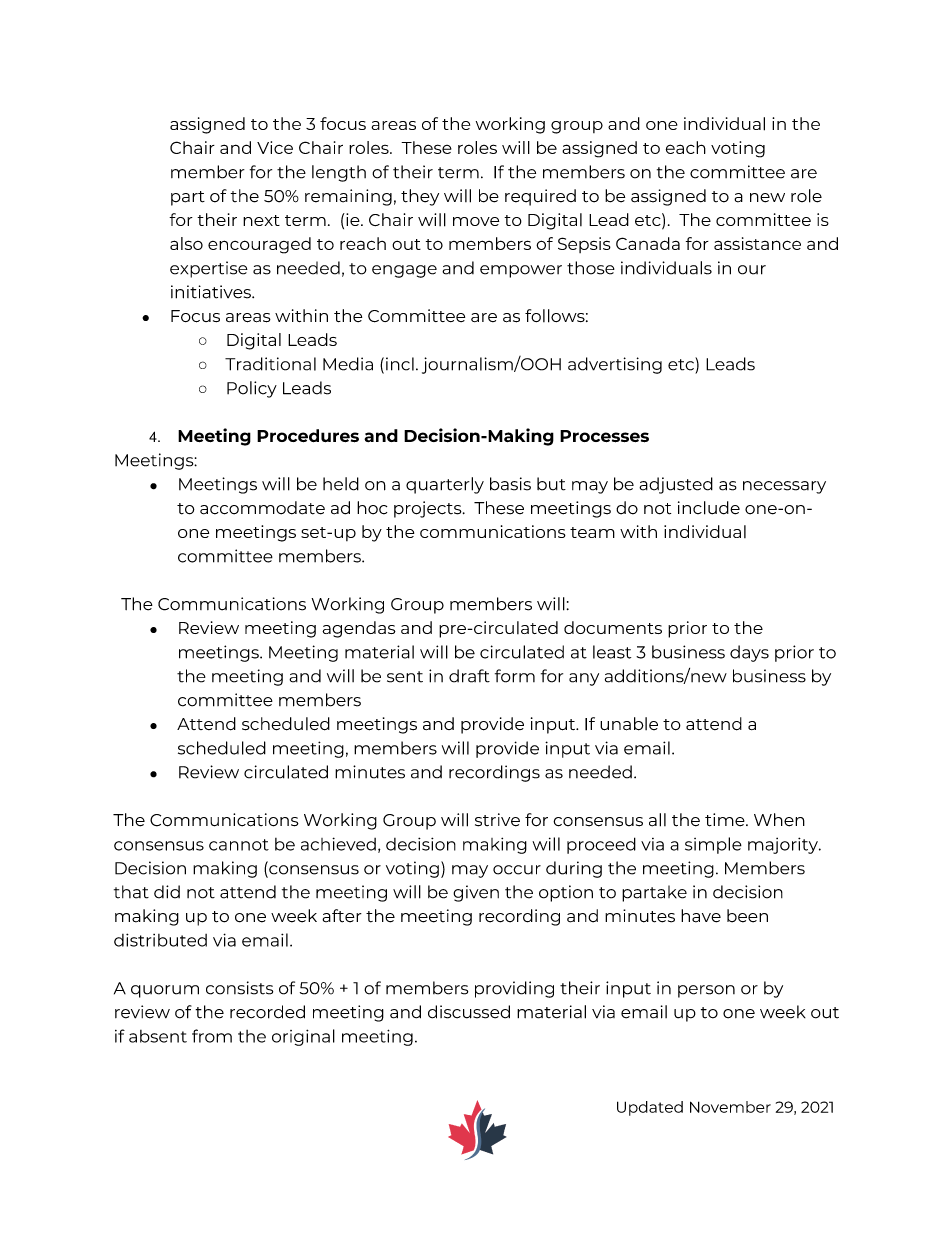 The image size is (952, 1233). What do you see at coordinates (757, 243) in the screenshot?
I see `assistance` at bounding box center [757, 243].
